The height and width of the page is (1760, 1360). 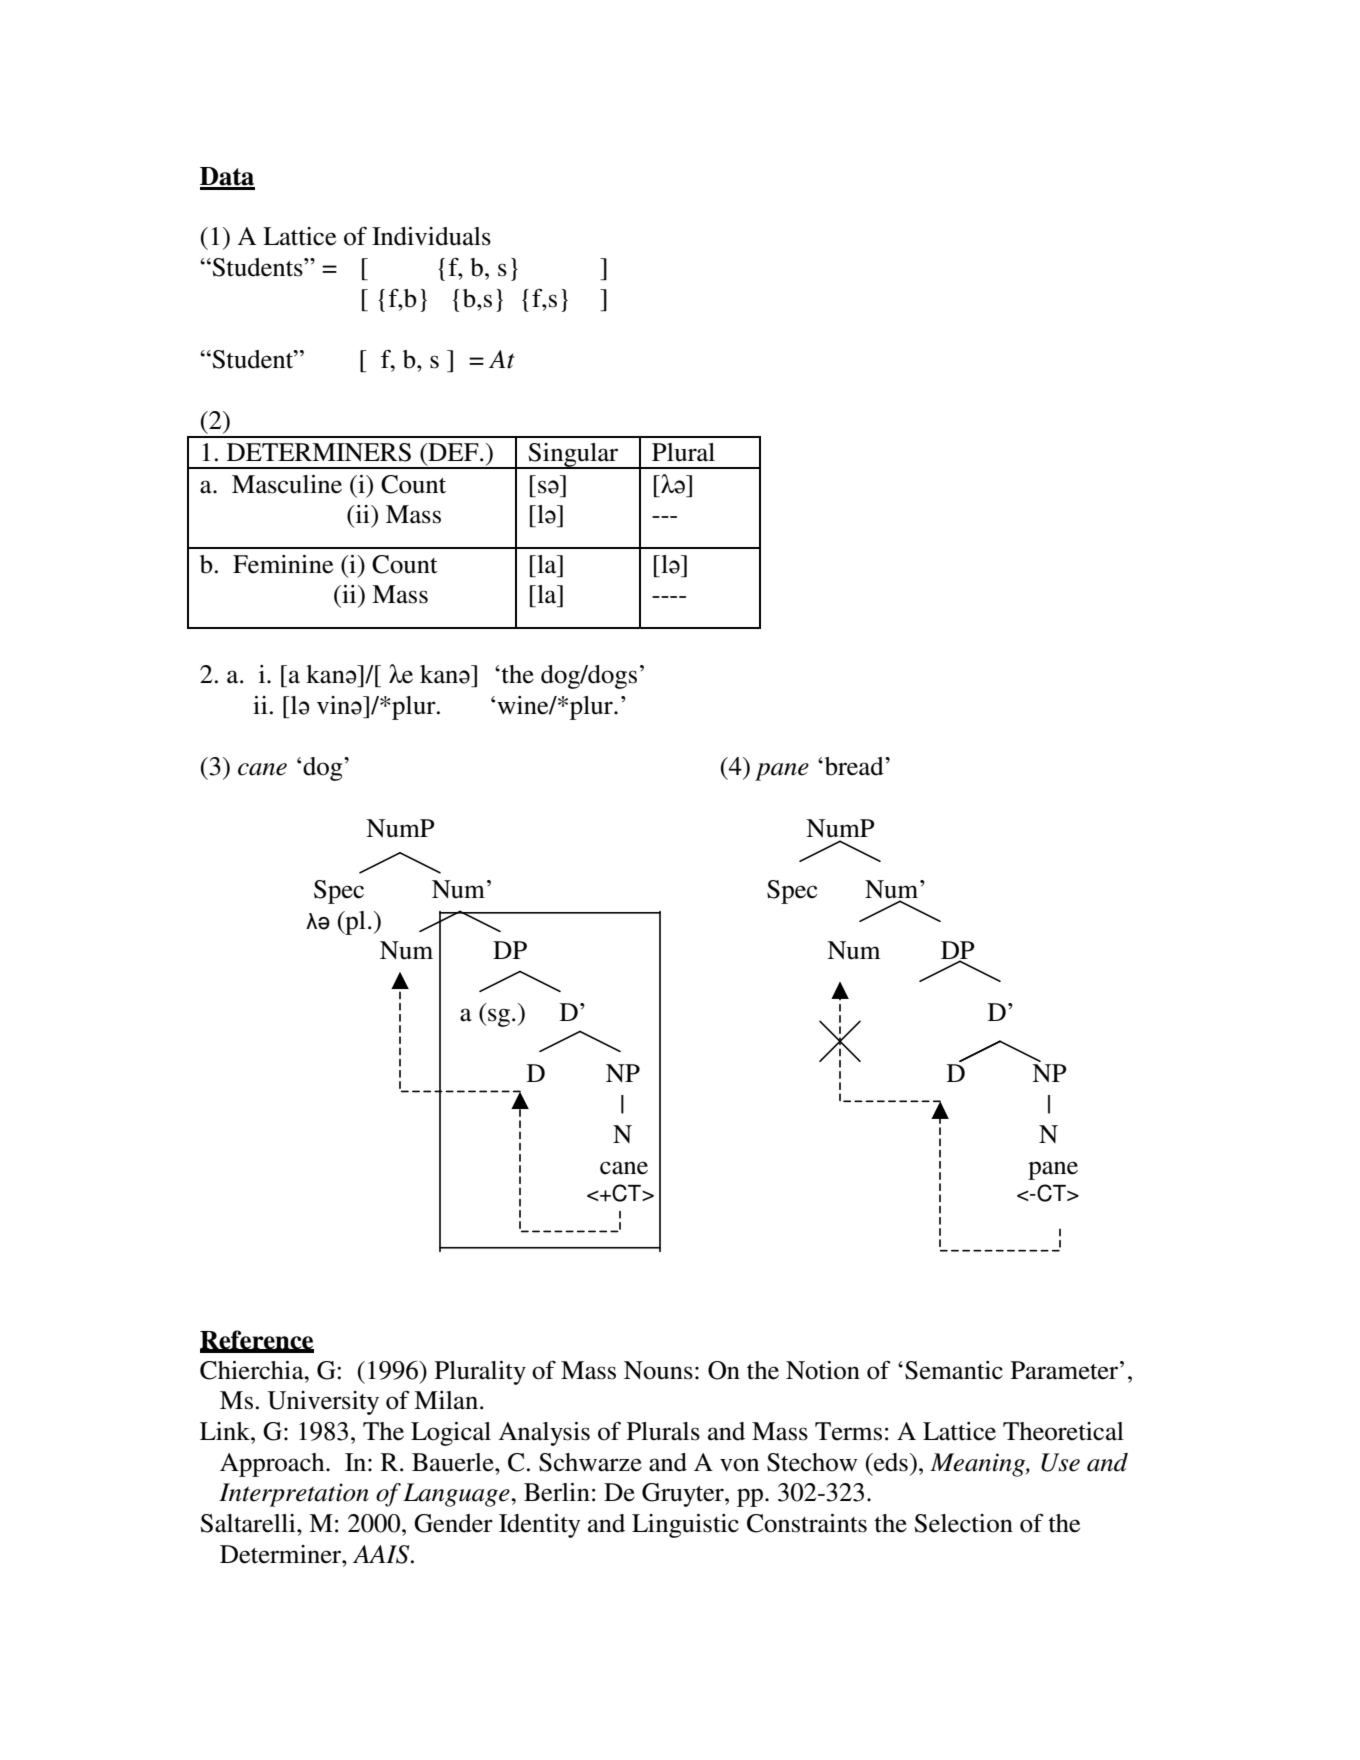 What do you see at coordinates (446, 1400) in the page?
I see `Milan` at bounding box center [446, 1400].
